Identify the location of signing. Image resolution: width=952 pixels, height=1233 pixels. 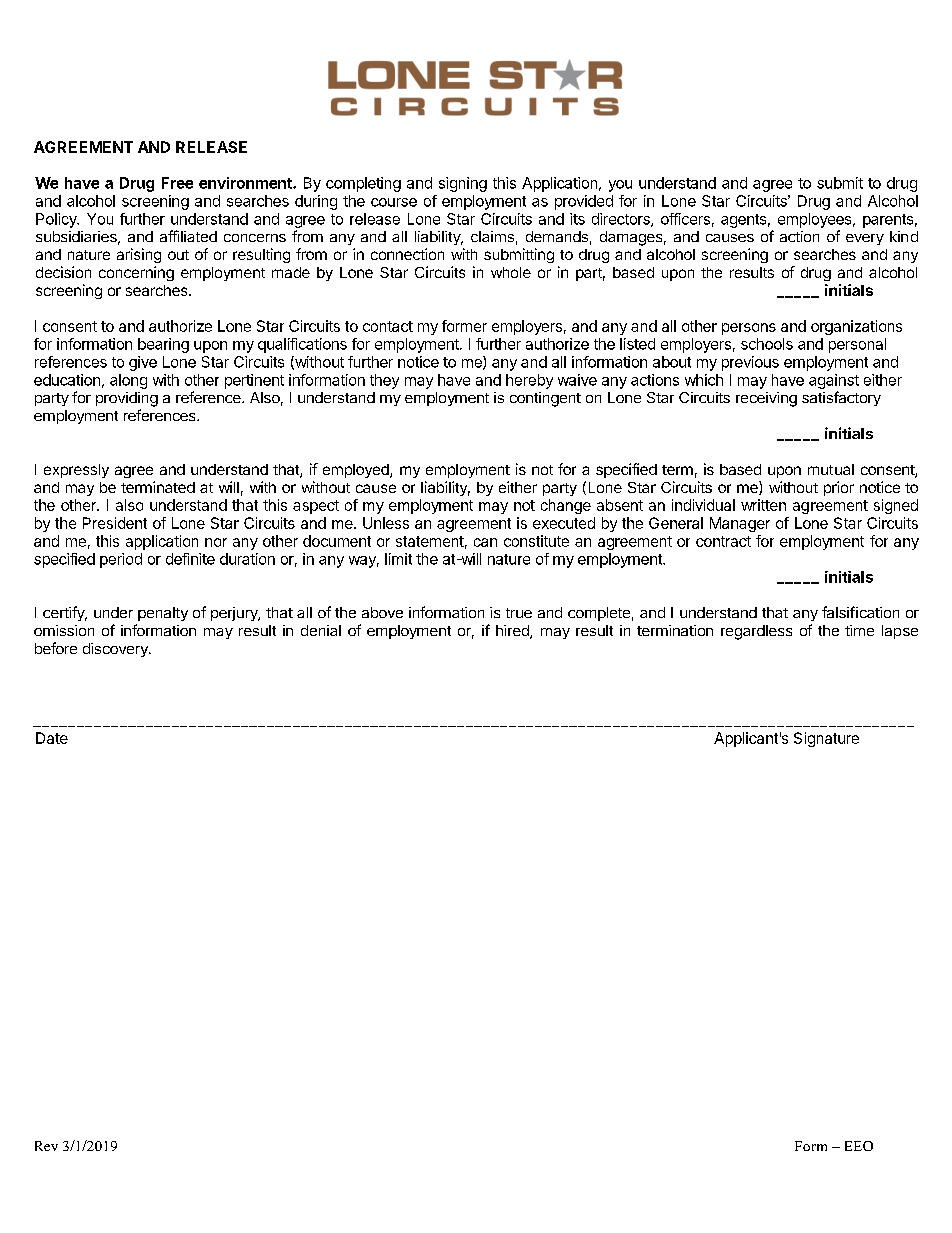
(463, 184).
